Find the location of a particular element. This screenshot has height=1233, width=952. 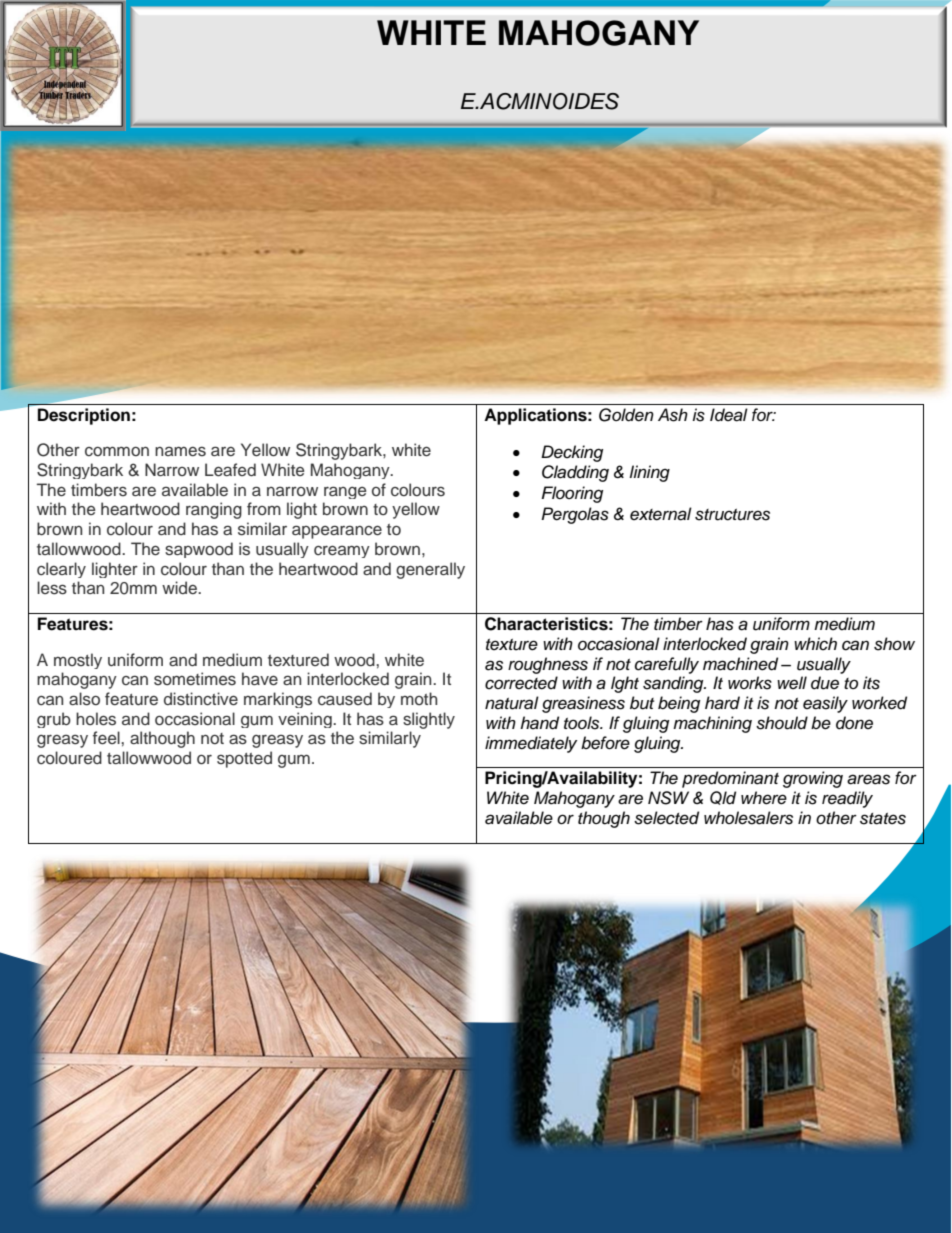

NSW is located at coordinates (668, 798).
